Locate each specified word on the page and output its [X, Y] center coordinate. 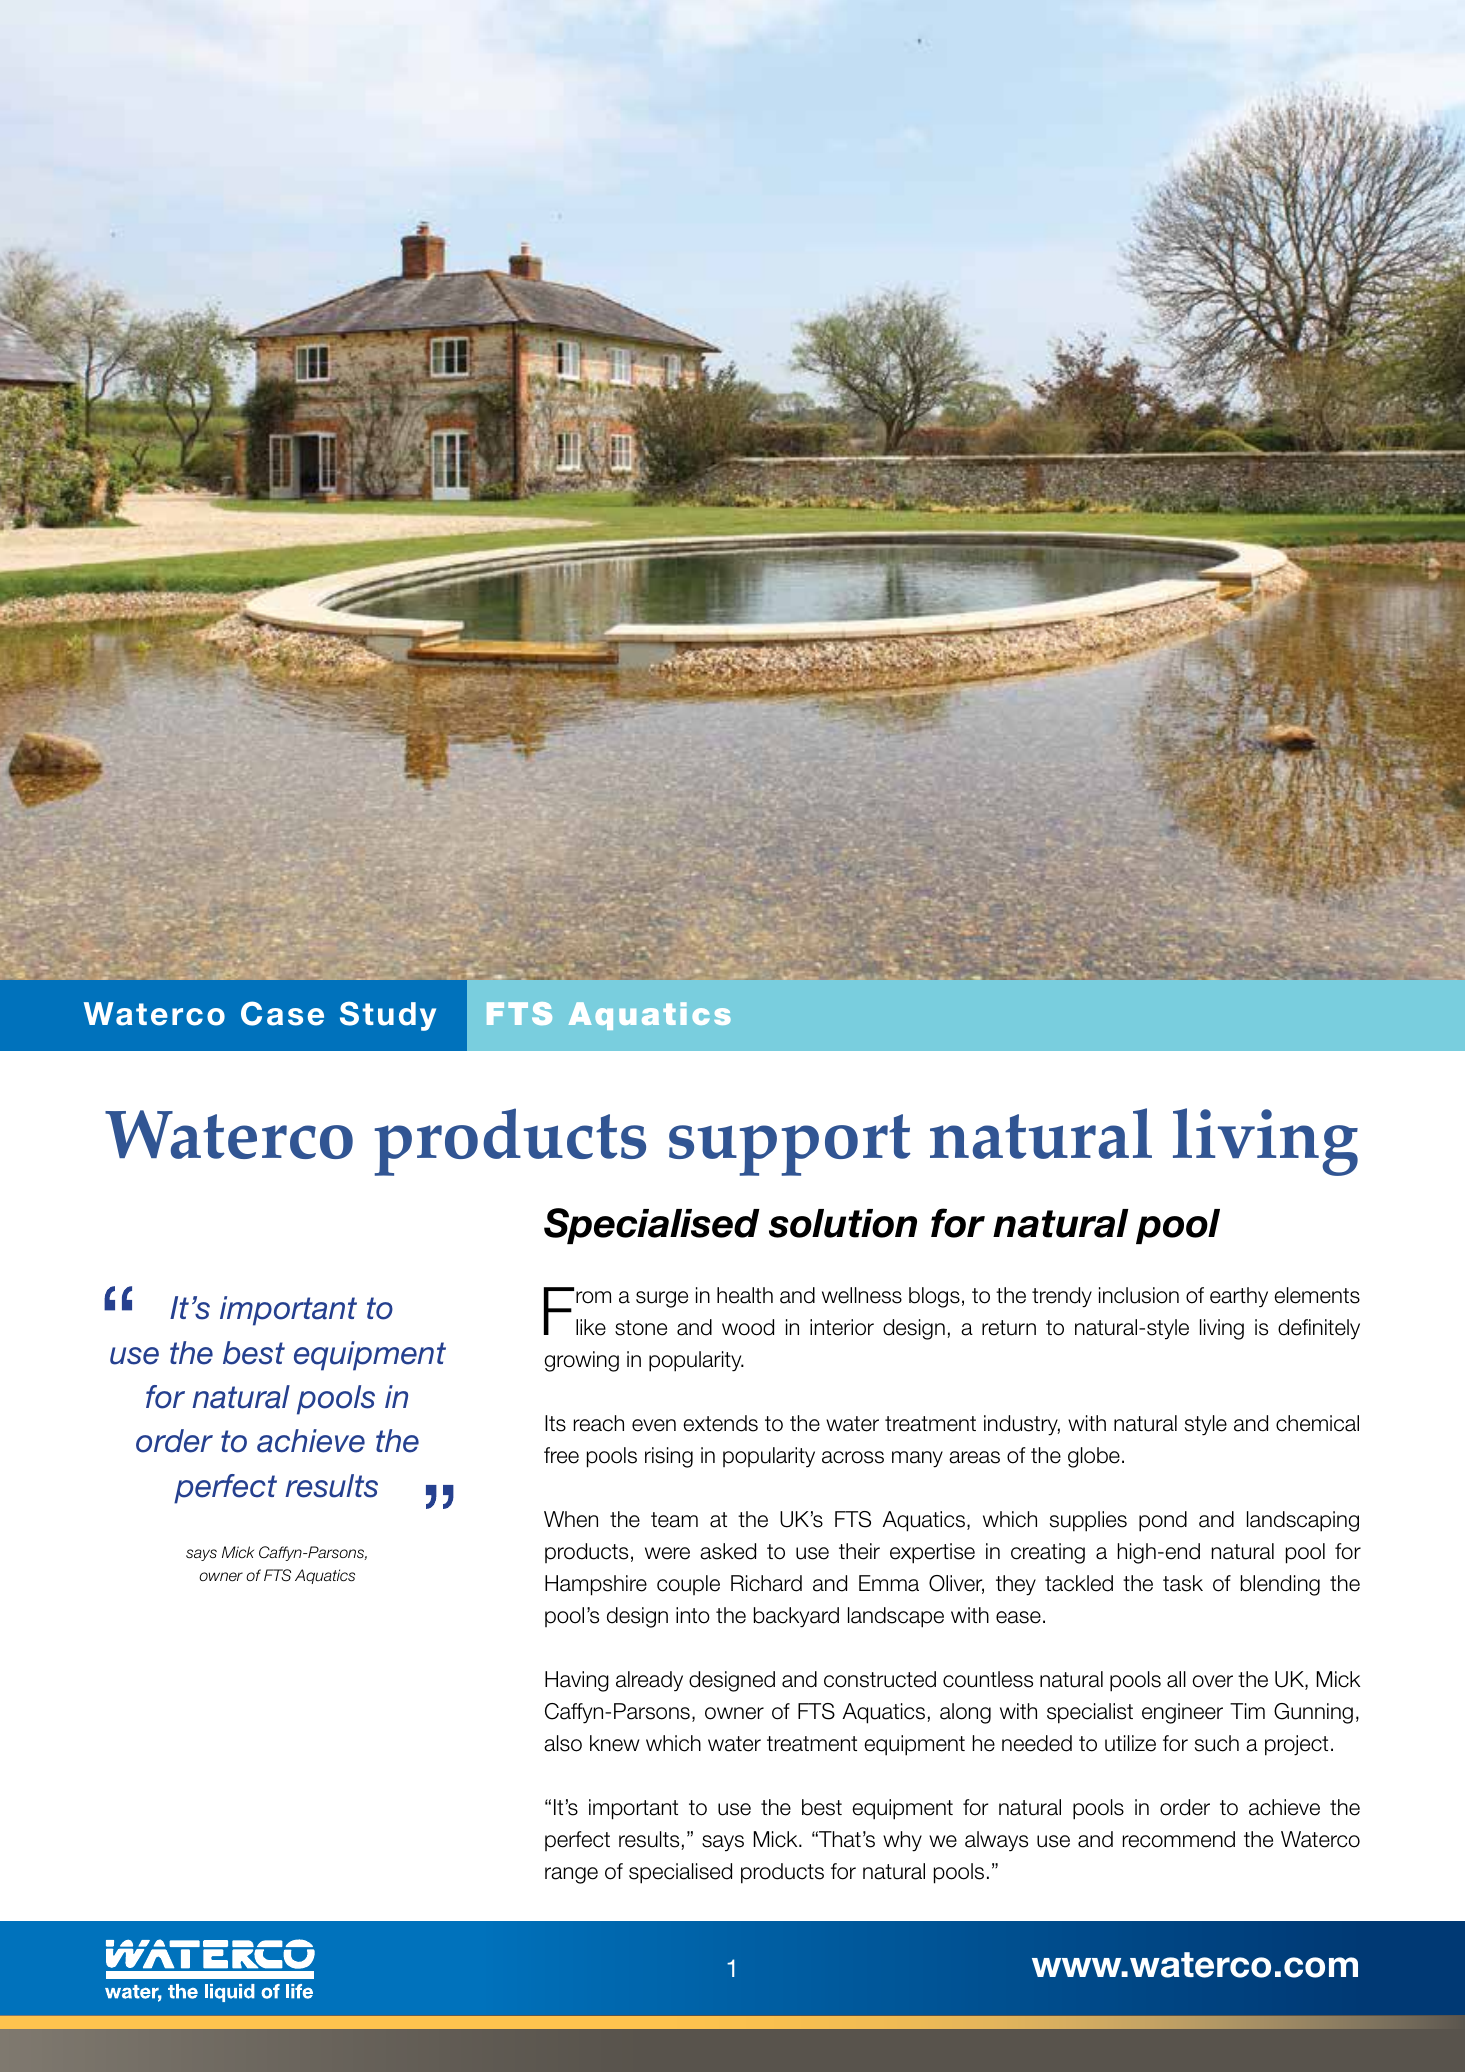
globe [1094, 1457]
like [591, 1327]
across [853, 1457]
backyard [796, 1617]
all [1176, 1679]
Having [577, 1681]
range [571, 1875]
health [745, 1295]
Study [388, 1016]
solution [843, 1223]
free [561, 1455]
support [790, 1145]
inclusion [1139, 1295]
